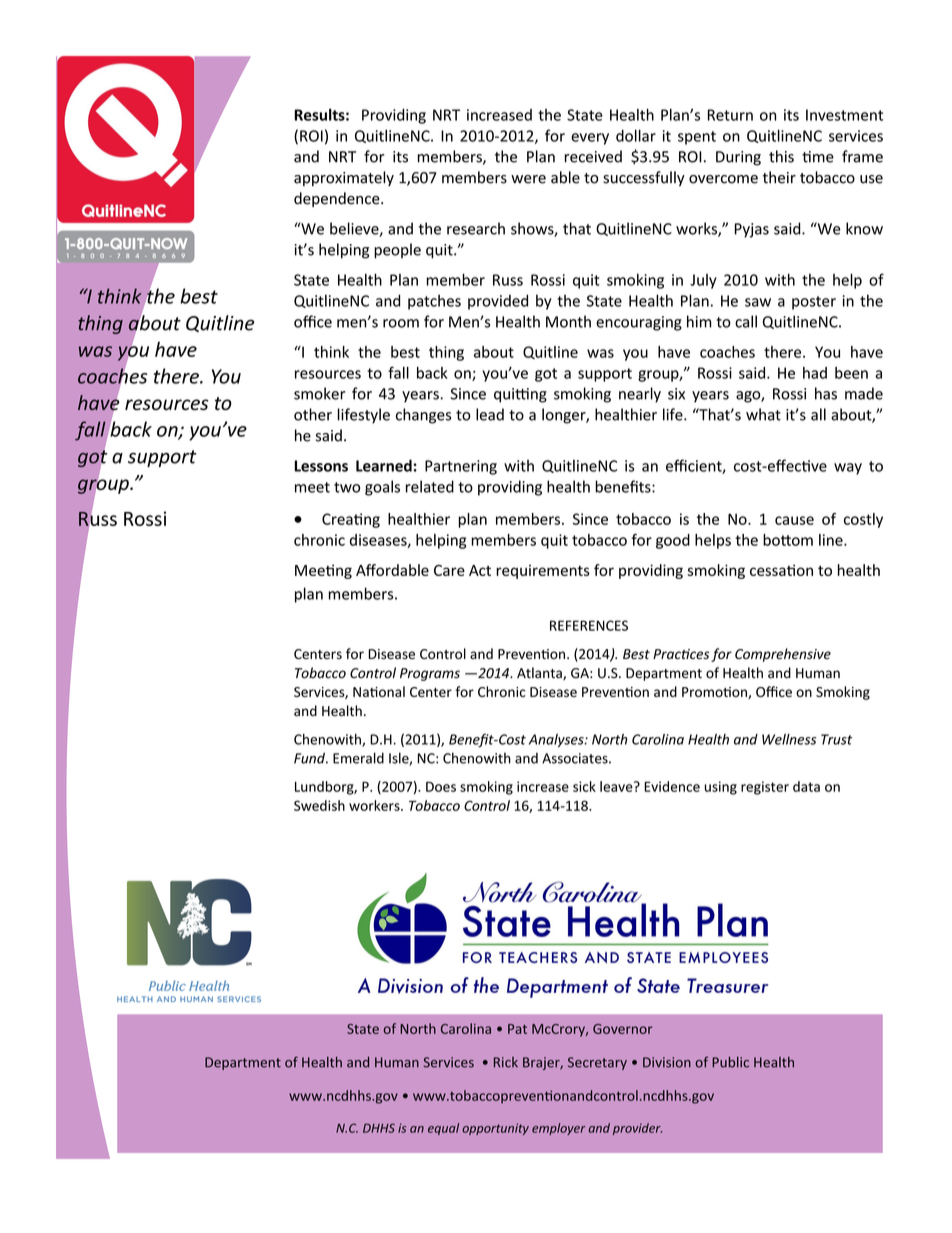  What do you see at coordinates (344, 178) in the image?
I see `approximately` at bounding box center [344, 178].
